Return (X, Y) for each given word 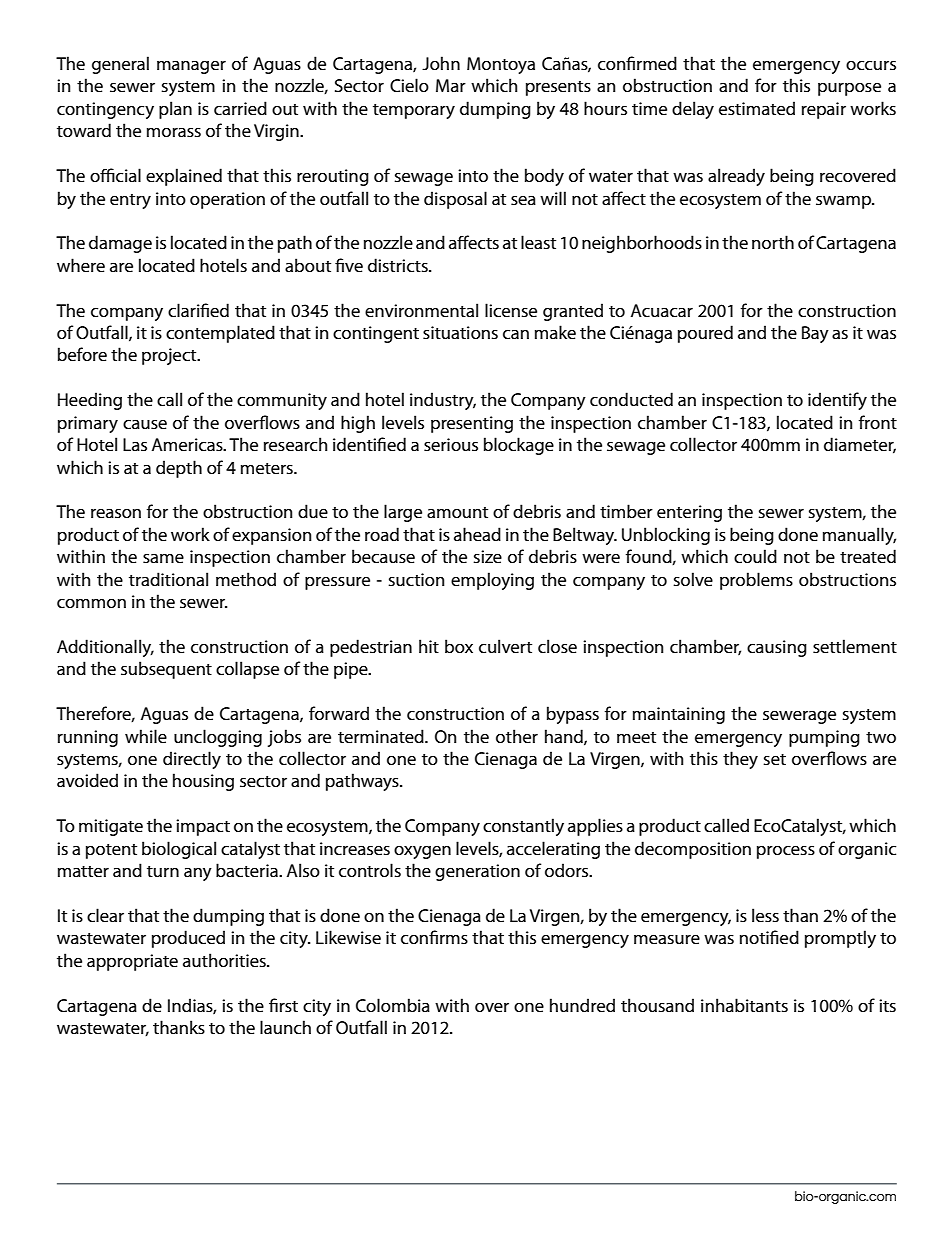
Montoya (501, 65)
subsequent (166, 670)
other (517, 736)
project (170, 356)
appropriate (132, 962)
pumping (824, 738)
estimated (757, 108)
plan (175, 110)
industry (443, 401)
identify (837, 401)
